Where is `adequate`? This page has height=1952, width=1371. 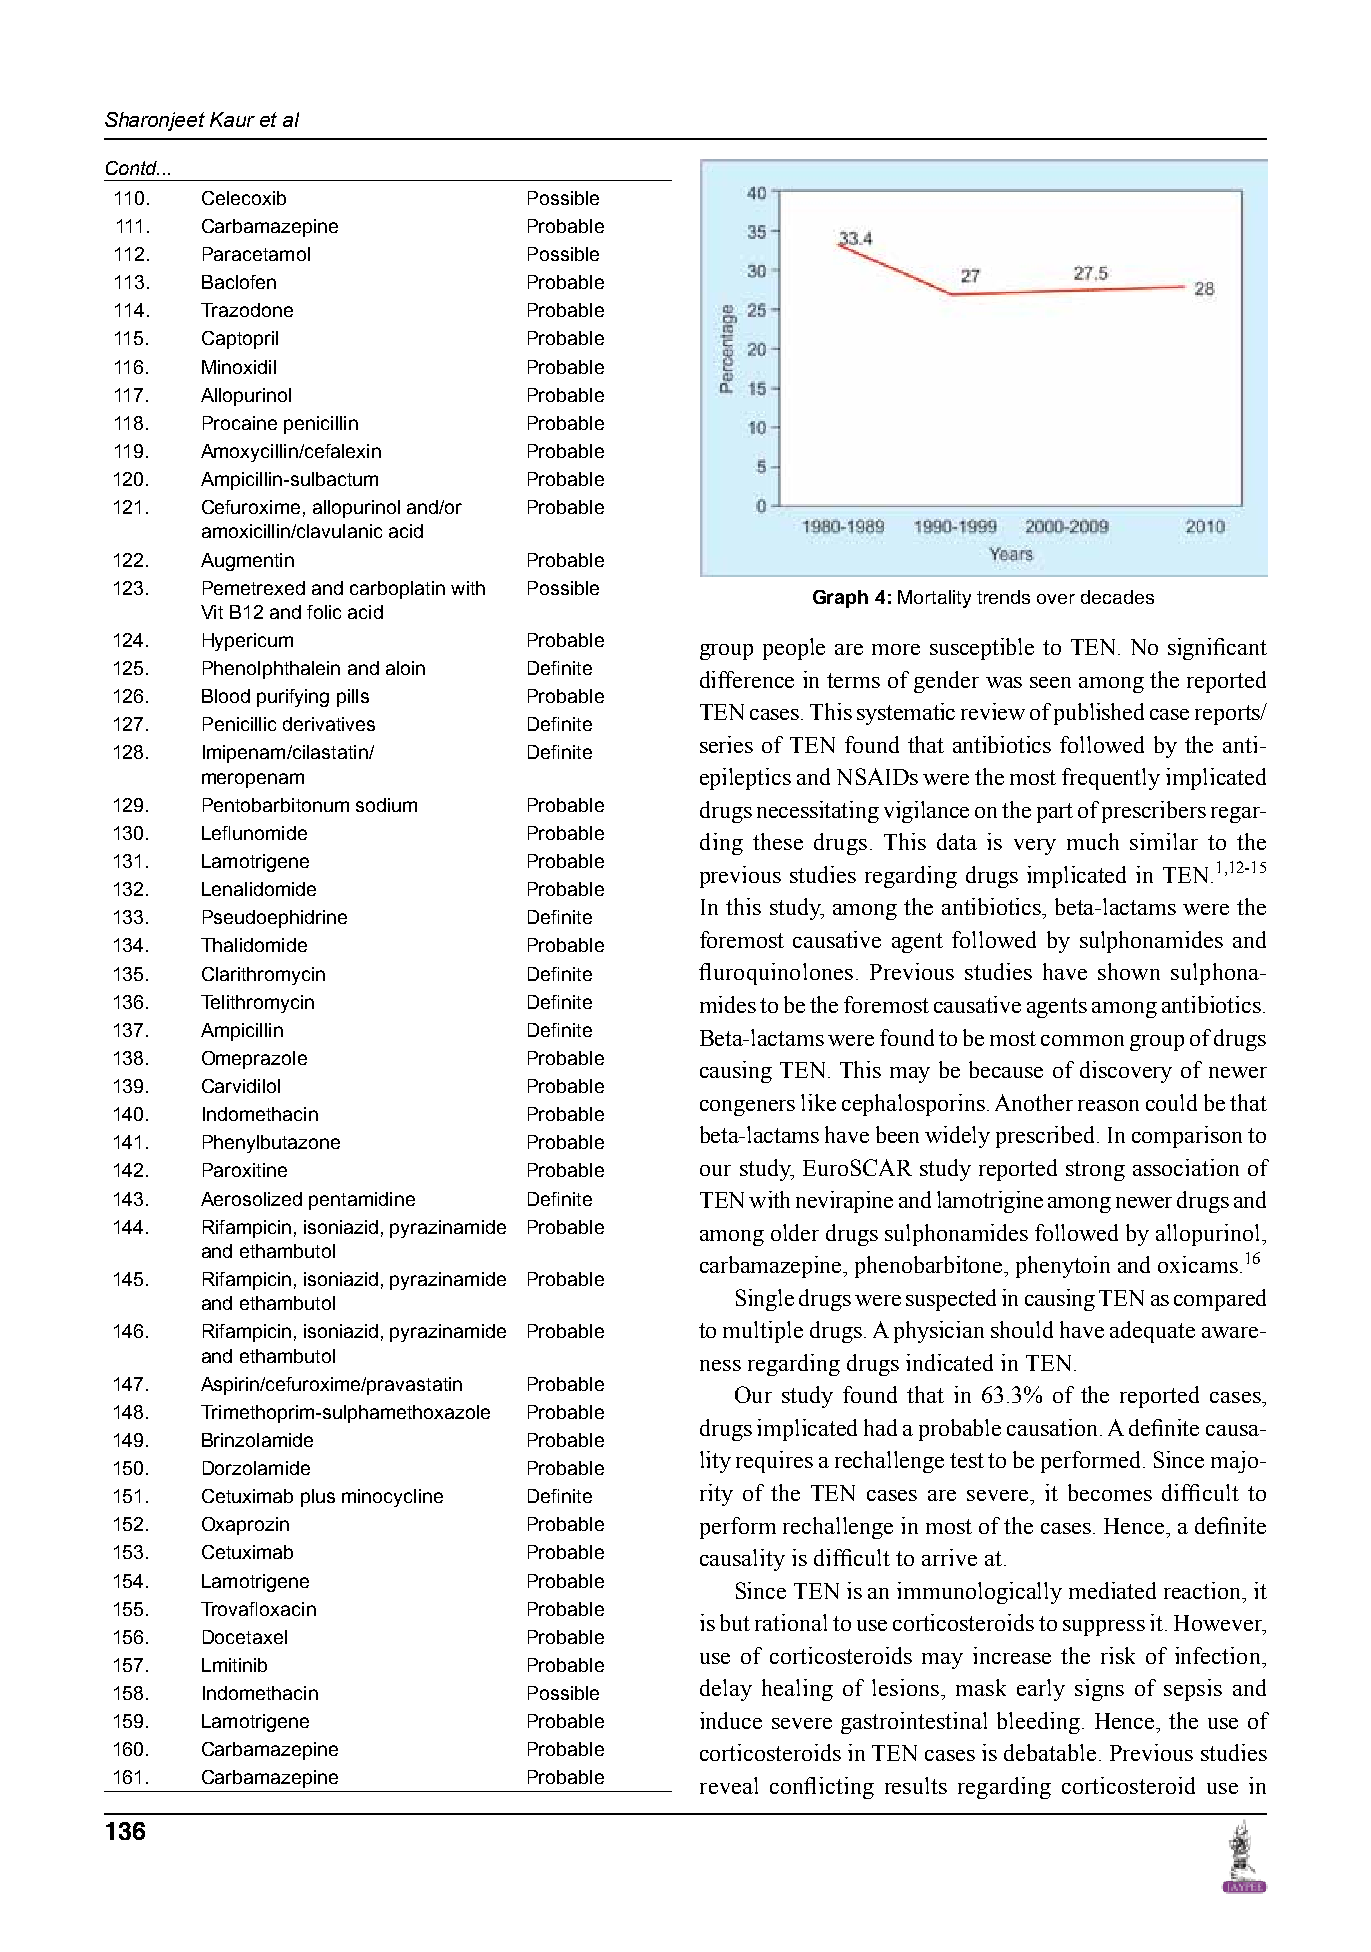 adequate is located at coordinates (1152, 1332).
